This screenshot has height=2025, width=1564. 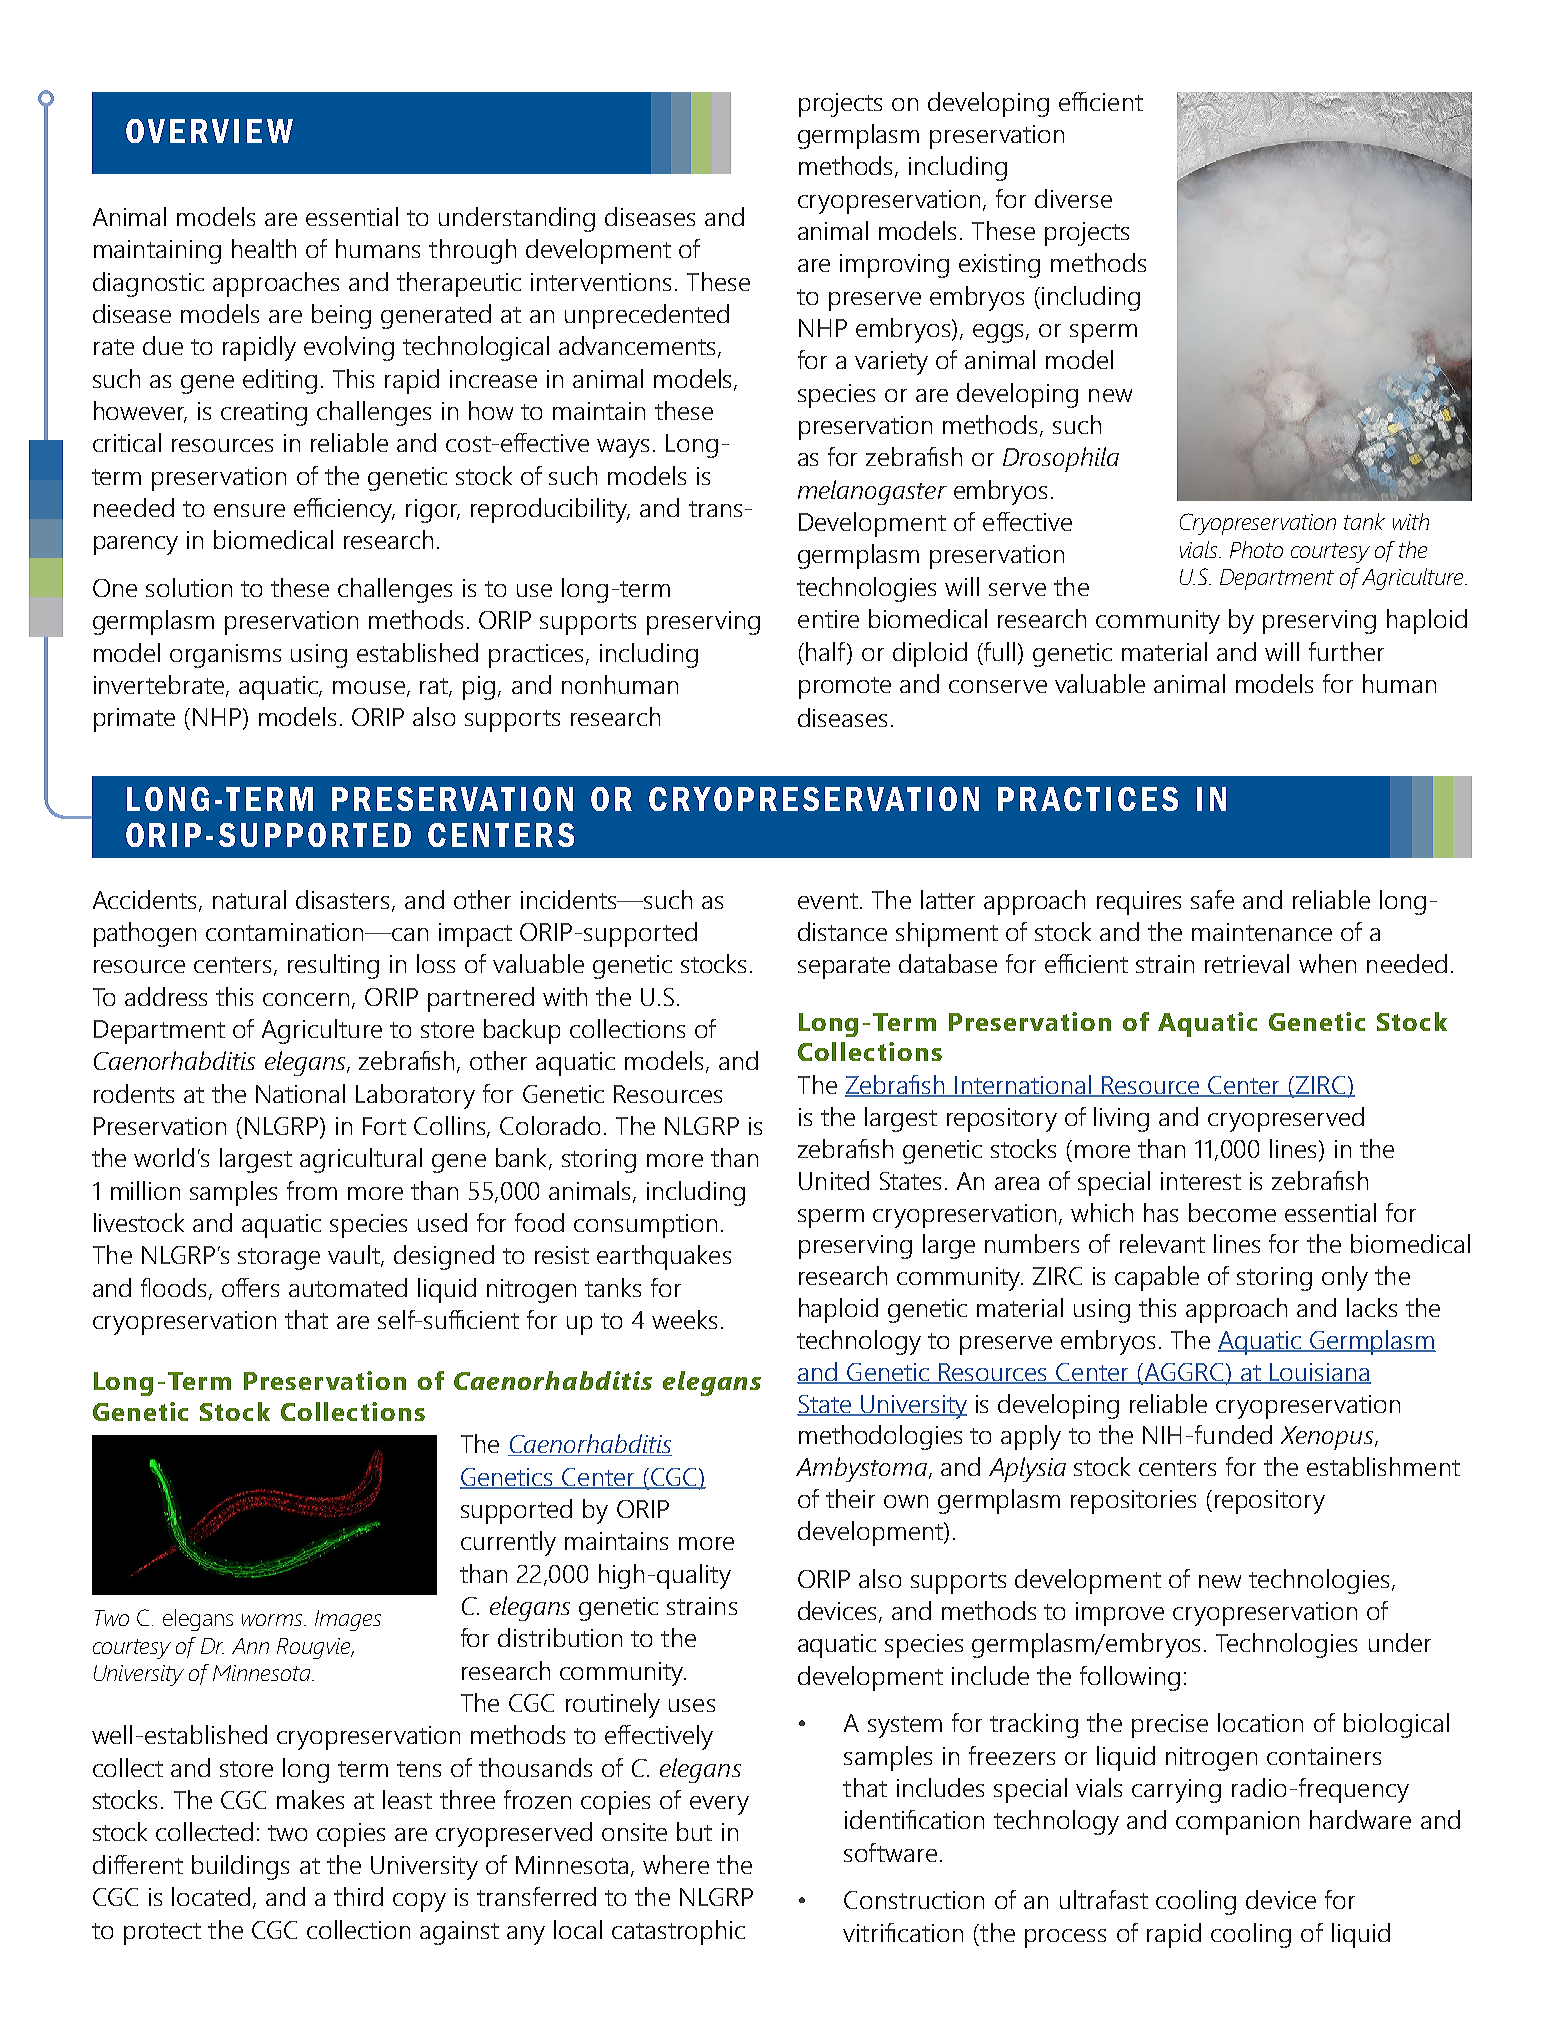 I want to click on buildings, so click(x=240, y=1867).
